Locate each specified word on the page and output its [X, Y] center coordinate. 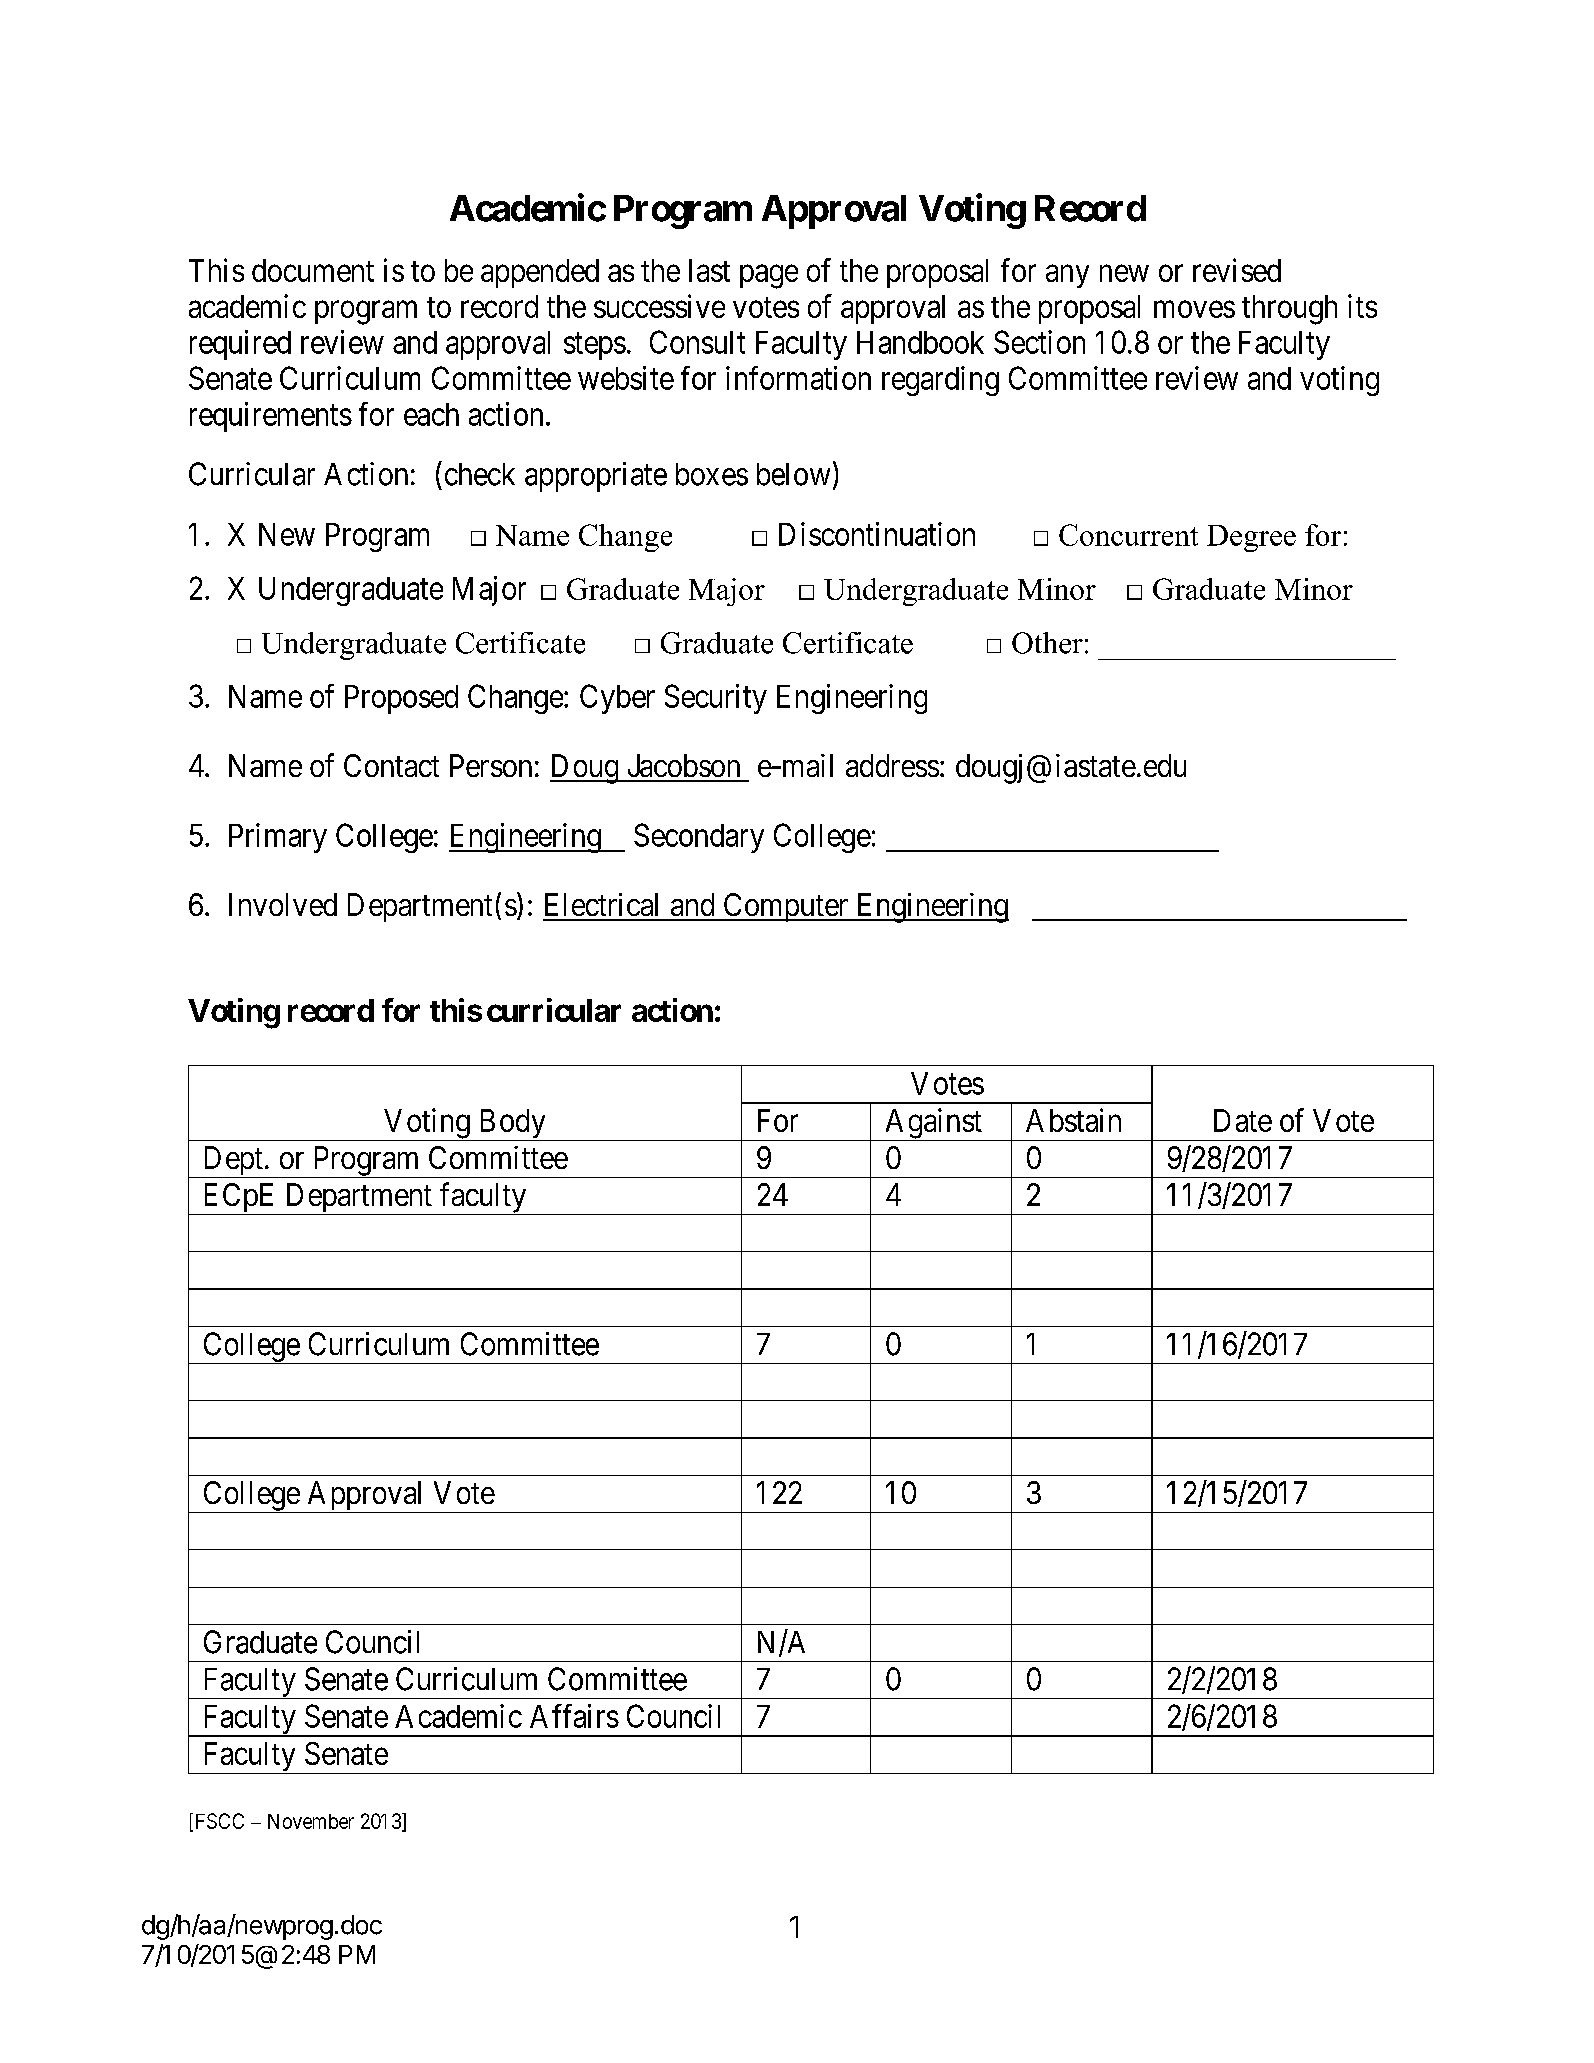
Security [716, 699]
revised [1237, 270]
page [769, 277]
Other [1047, 643]
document [313, 270]
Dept [232, 1162]
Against [933, 1124]
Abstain [1073, 1120]
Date [1243, 1120]
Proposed [401, 699]
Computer [786, 907]
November [311, 1821]
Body [512, 1125]
